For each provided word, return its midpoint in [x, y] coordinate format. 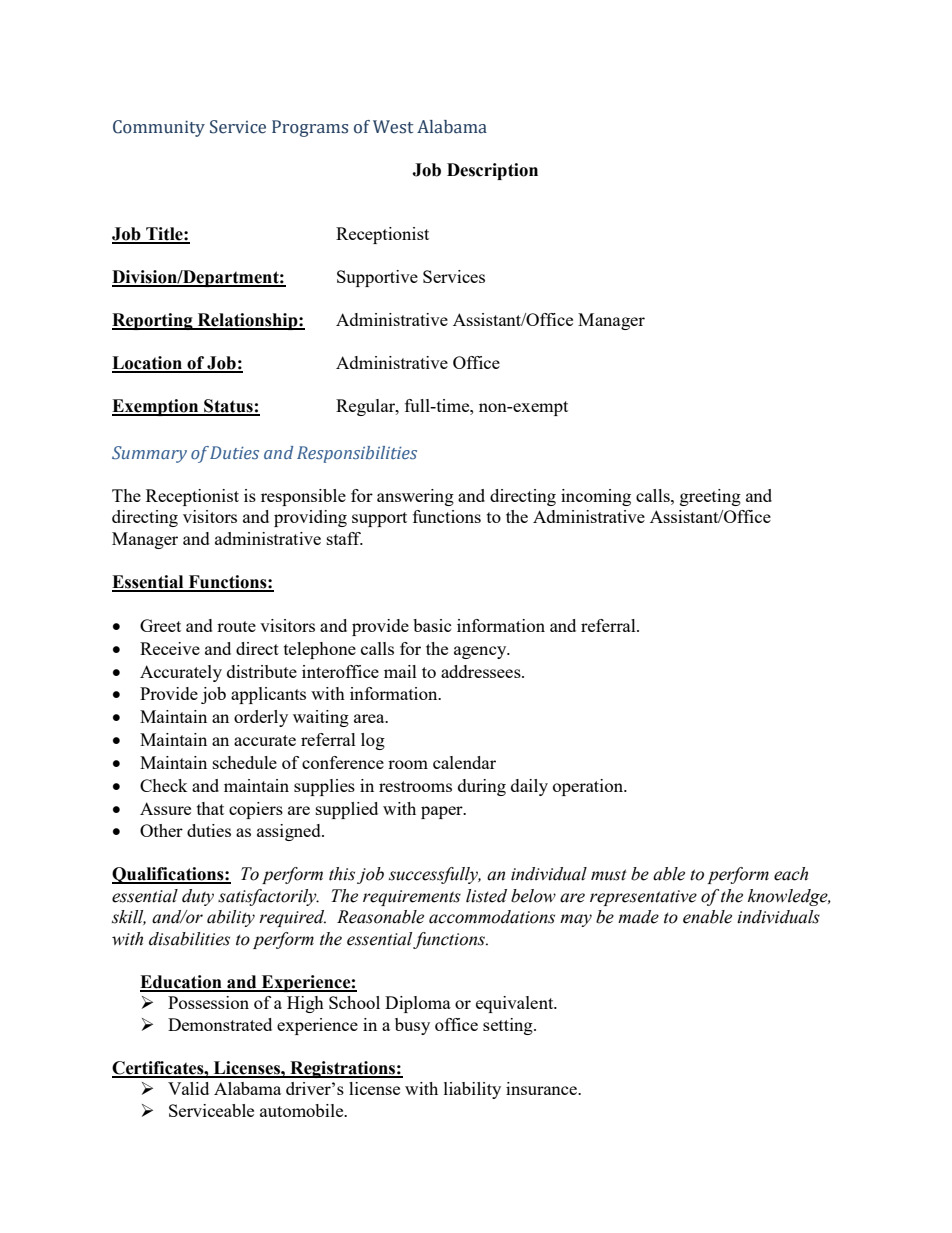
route [236, 626]
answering [415, 497]
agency [481, 652]
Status [228, 407]
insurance [542, 1088]
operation [589, 787]
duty [198, 897]
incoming [596, 497]
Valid [188, 1088]
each [791, 874]
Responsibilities [357, 454]
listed [486, 896]
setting [509, 1026]
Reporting [153, 321]
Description [492, 171]
